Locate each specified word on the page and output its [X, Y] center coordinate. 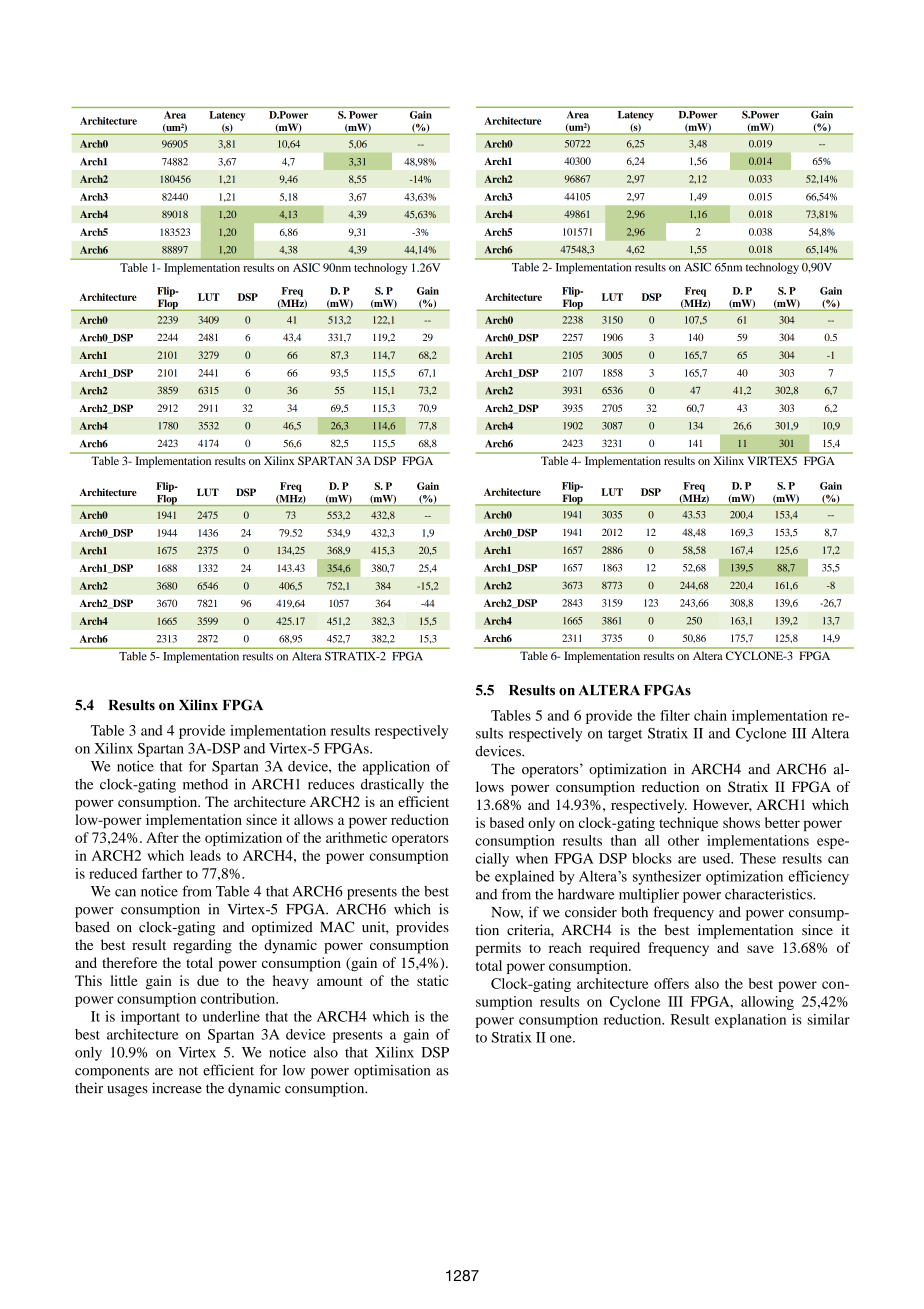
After [162, 837]
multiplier [649, 895]
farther [162, 873]
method [205, 784]
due [208, 980]
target [625, 735]
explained [524, 877]
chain [710, 715]
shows [741, 822]
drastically [392, 785]
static [432, 980]
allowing [767, 1003]
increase [177, 1088]
